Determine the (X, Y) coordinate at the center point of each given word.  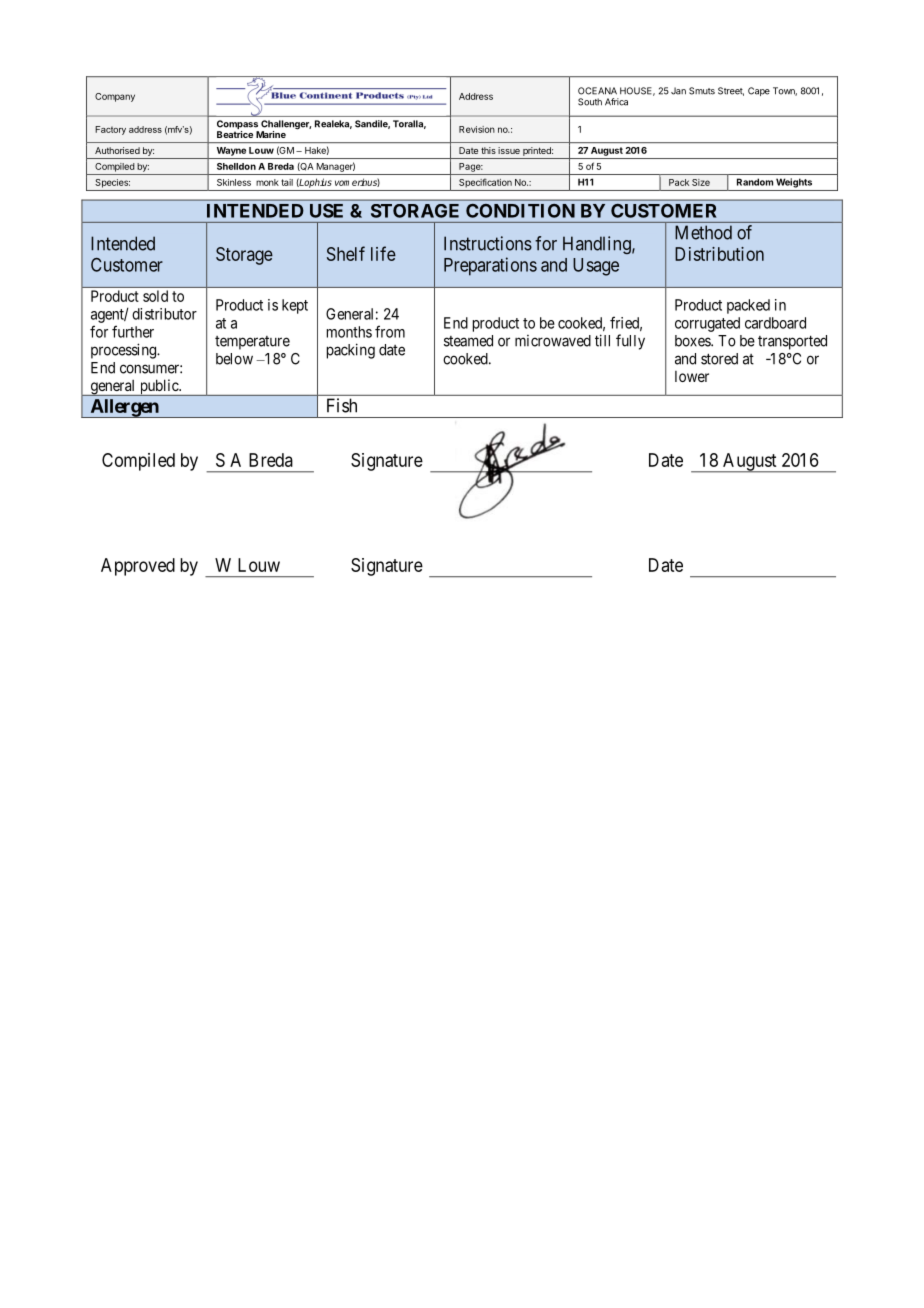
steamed (468, 341)
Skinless (234, 182)
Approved (138, 567)
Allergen (124, 408)
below (234, 359)
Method (703, 232)
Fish (342, 405)
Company (115, 97)
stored (719, 359)
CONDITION (520, 211)
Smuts (702, 91)
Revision (477, 129)
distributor (164, 314)
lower (692, 376)
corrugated (707, 324)
